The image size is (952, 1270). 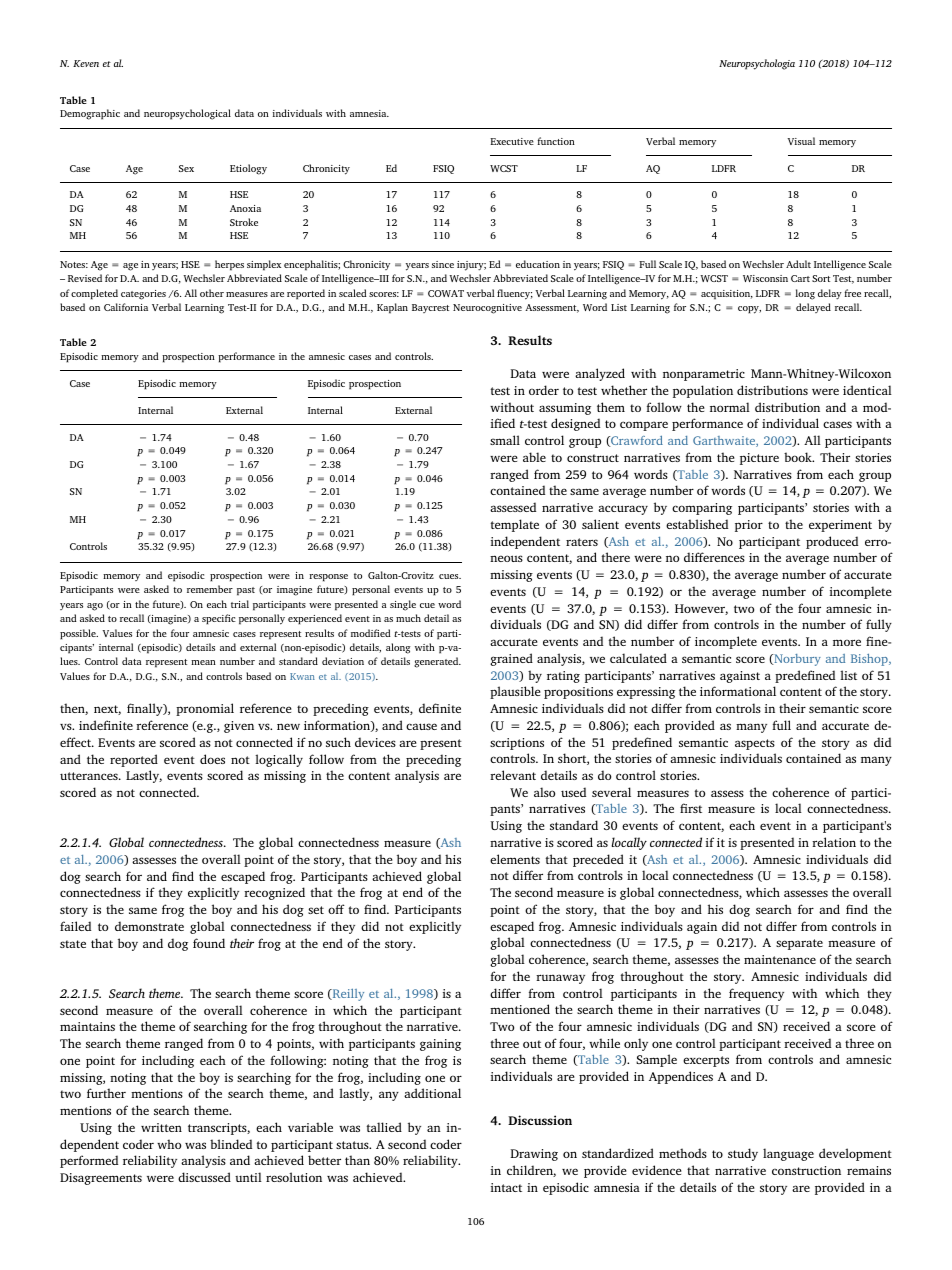 I want to click on demonstrate, so click(x=149, y=926).
